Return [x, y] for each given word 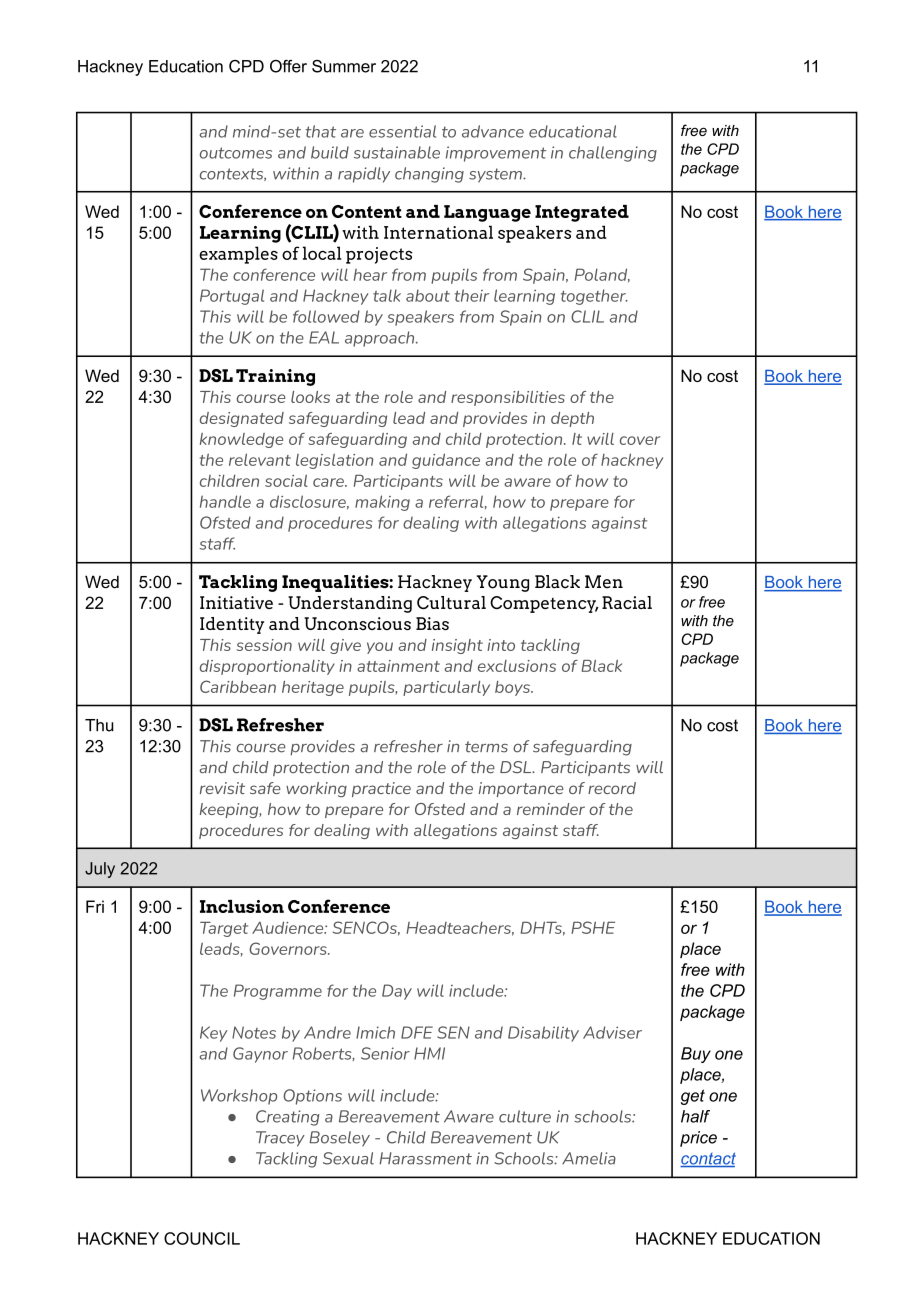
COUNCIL [202, 1238]
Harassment [425, 1158]
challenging [613, 154]
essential [402, 131]
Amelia [589, 1158]
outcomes [236, 153]
